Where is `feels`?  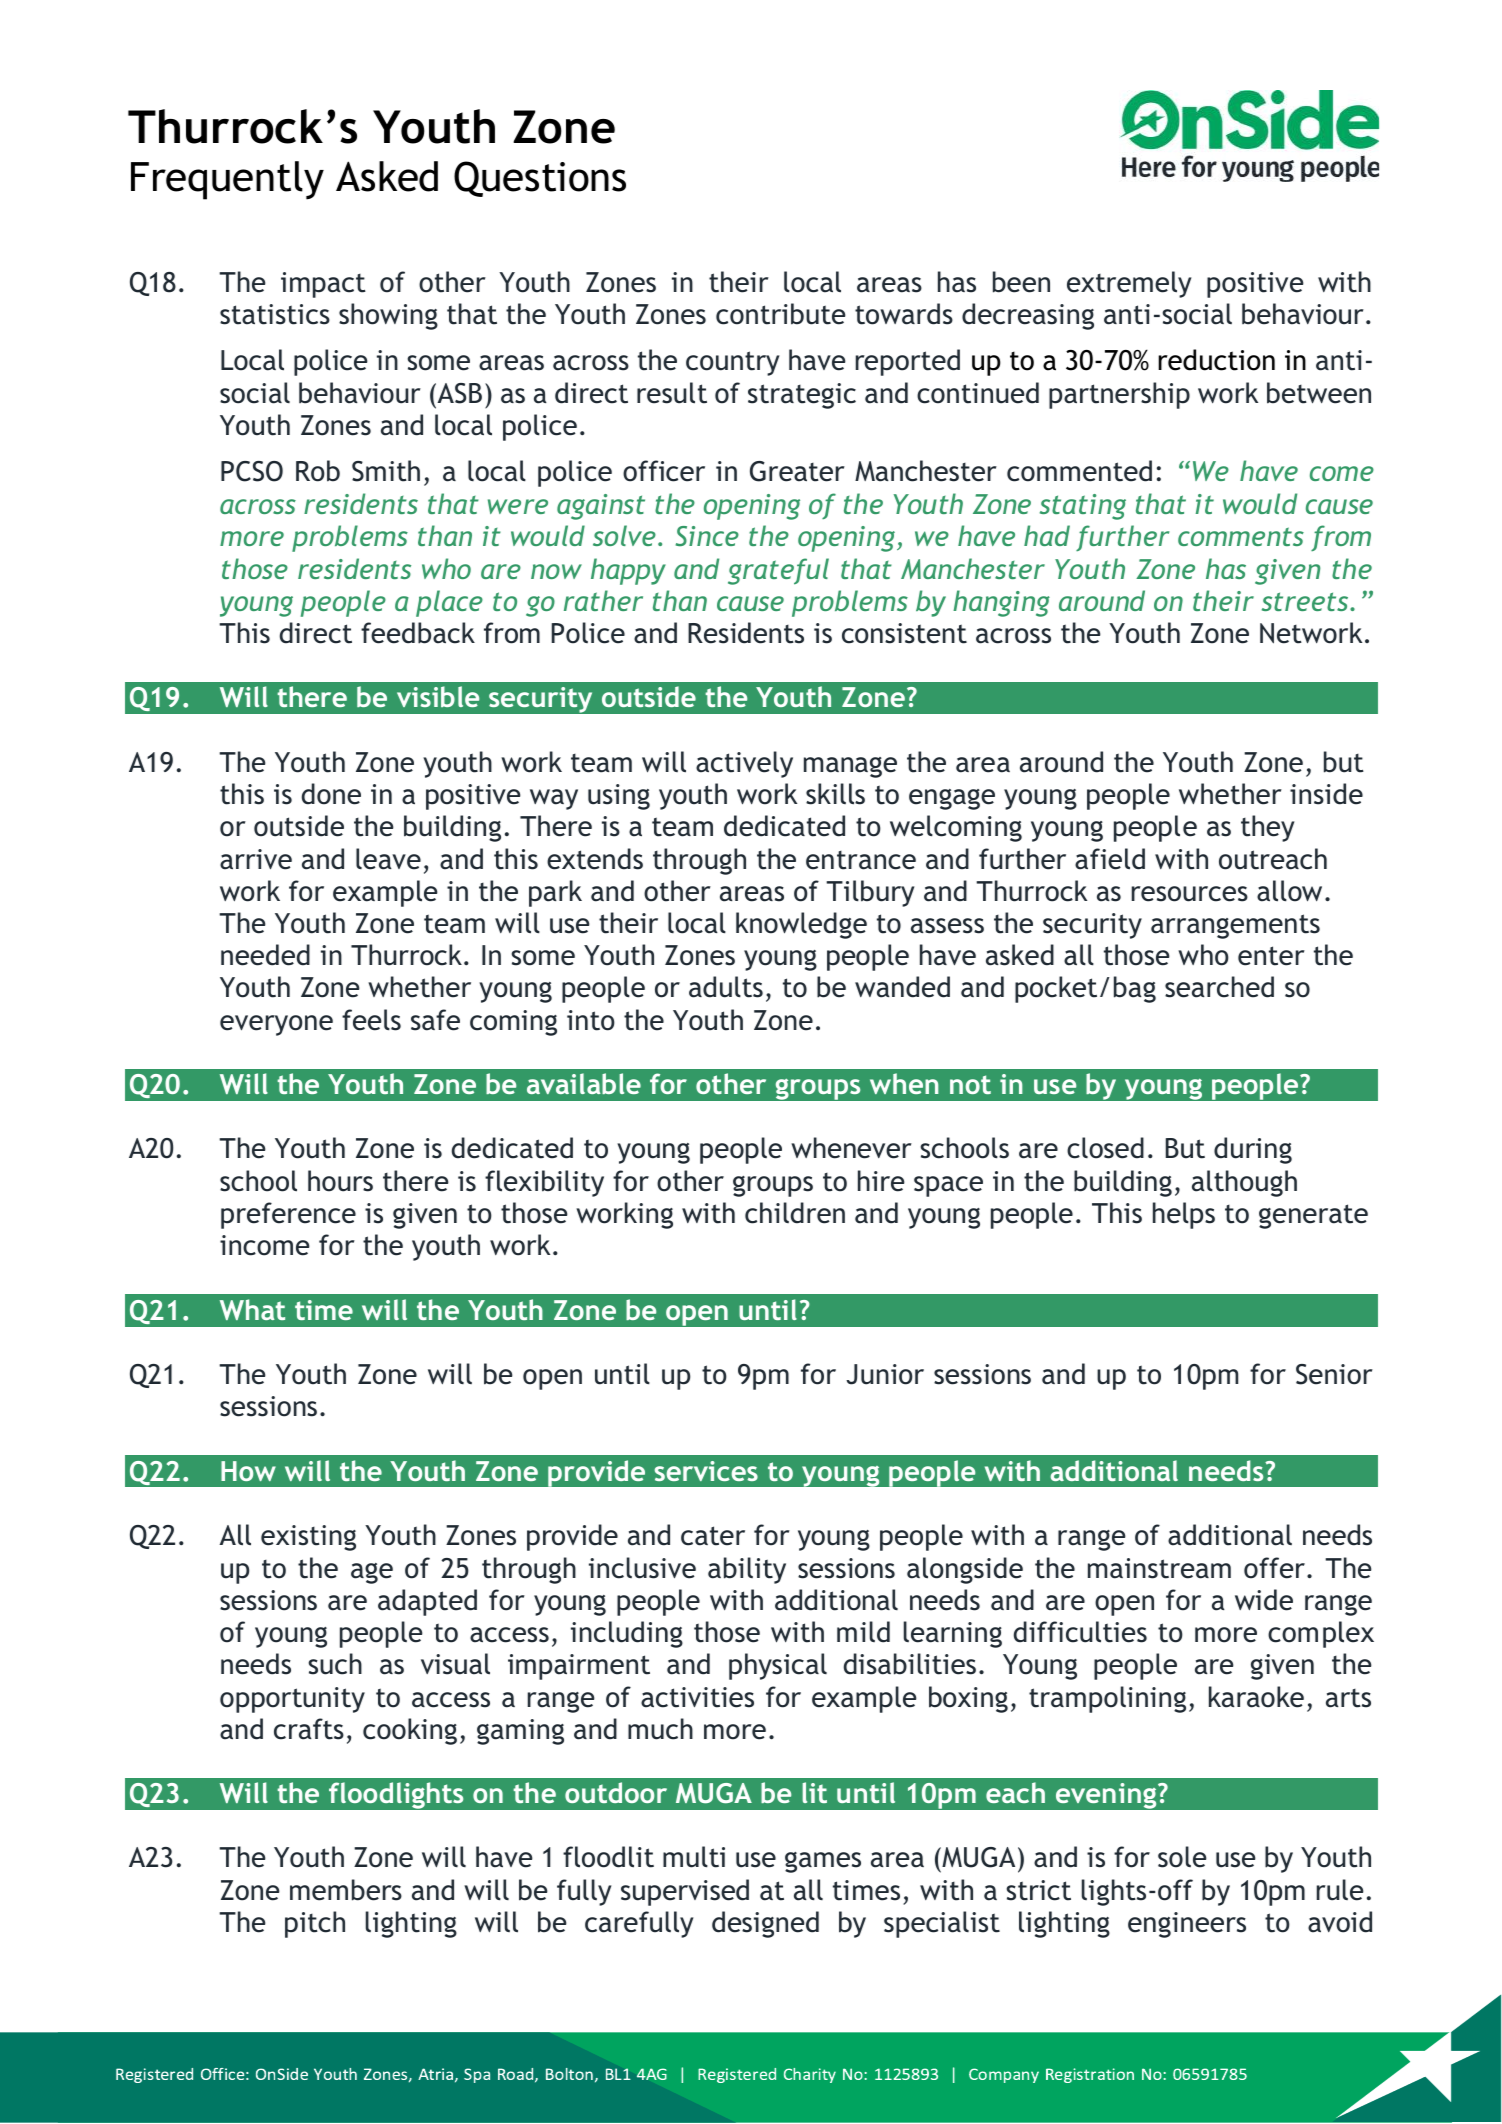 feels is located at coordinates (371, 1020).
